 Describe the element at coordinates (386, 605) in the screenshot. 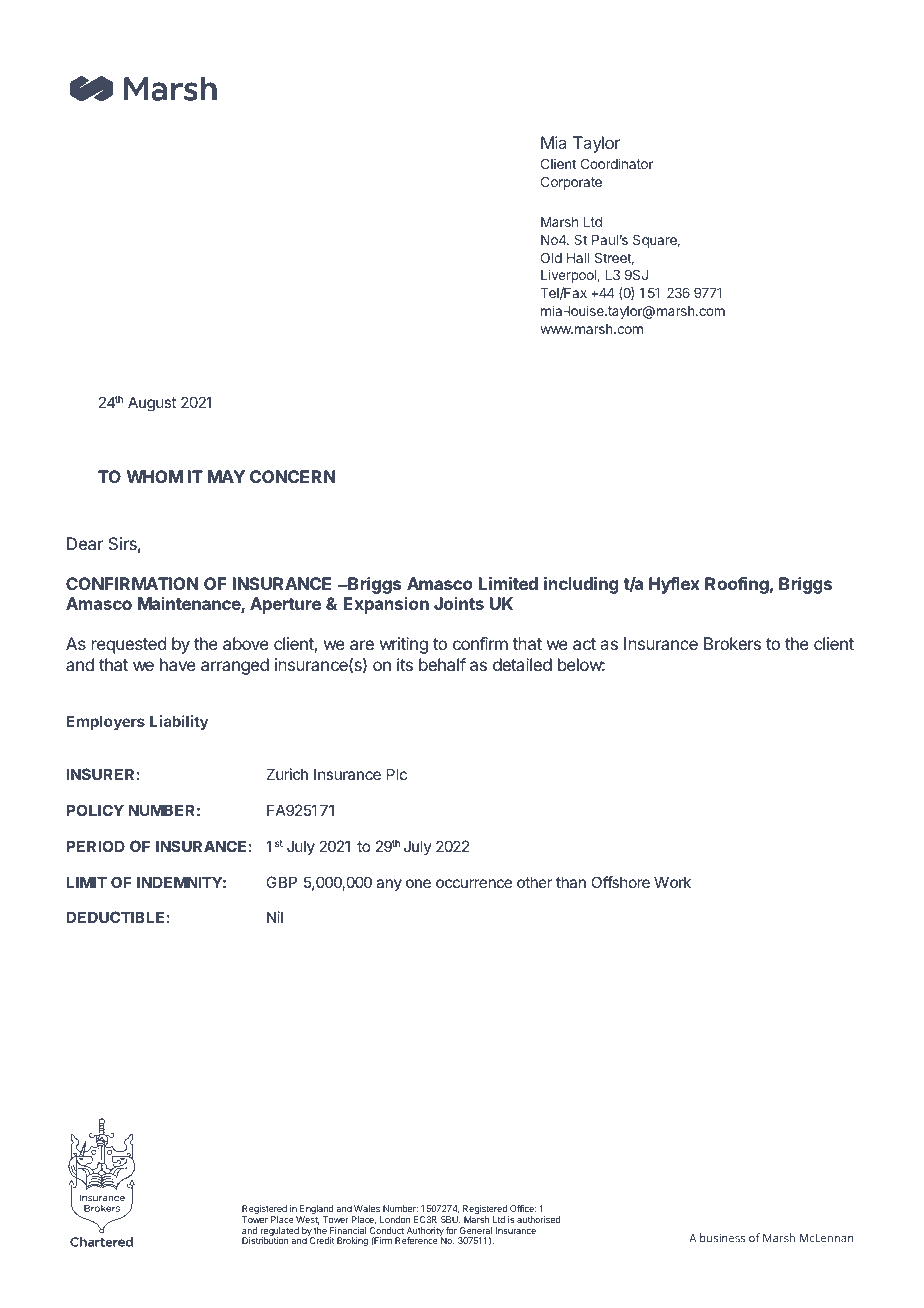

I see `Expansion` at that location.
